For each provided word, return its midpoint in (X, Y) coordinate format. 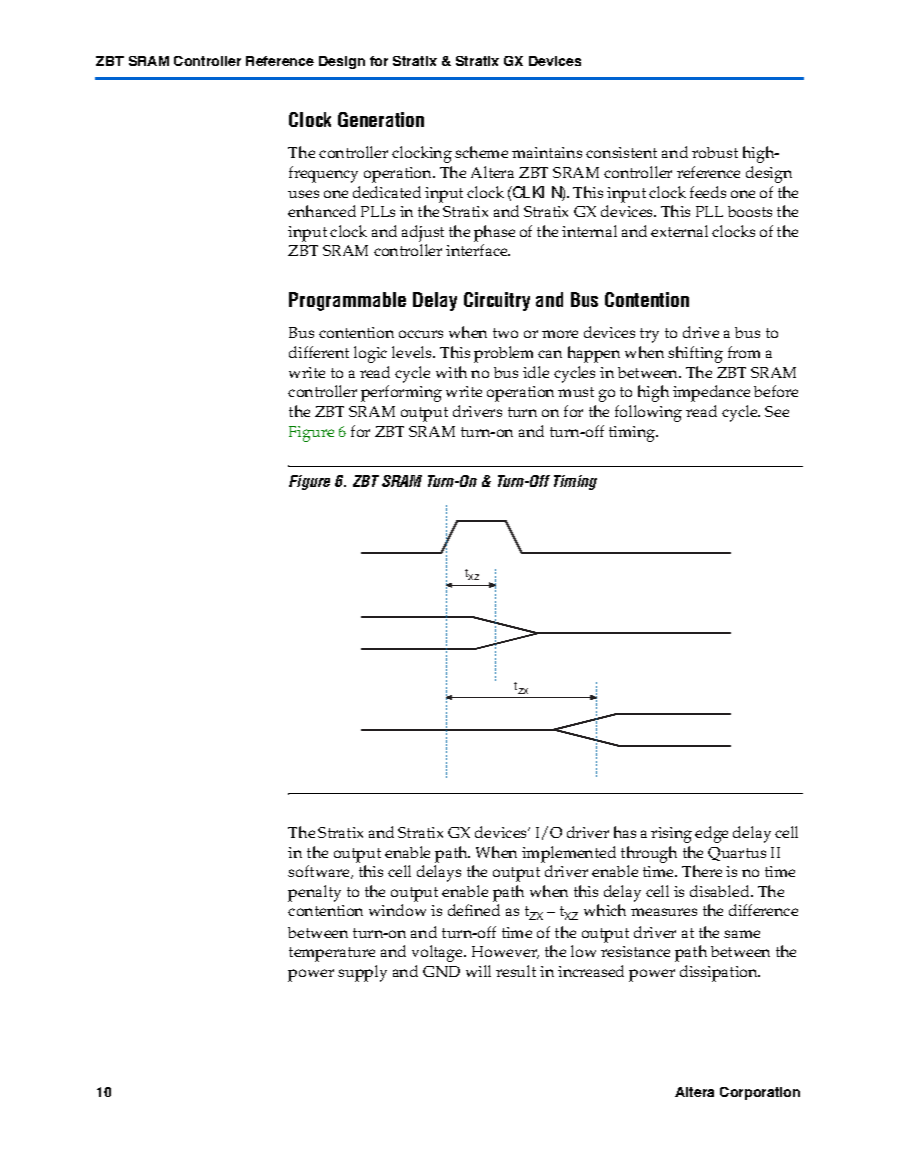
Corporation (760, 1093)
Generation (381, 119)
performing (401, 393)
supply (362, 973)
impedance (711, 393)
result (516, 971)
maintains (547, 152)
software (320, 872)
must (576, 392)
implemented (569, 854)
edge (711, 834)
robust (715, 152)
